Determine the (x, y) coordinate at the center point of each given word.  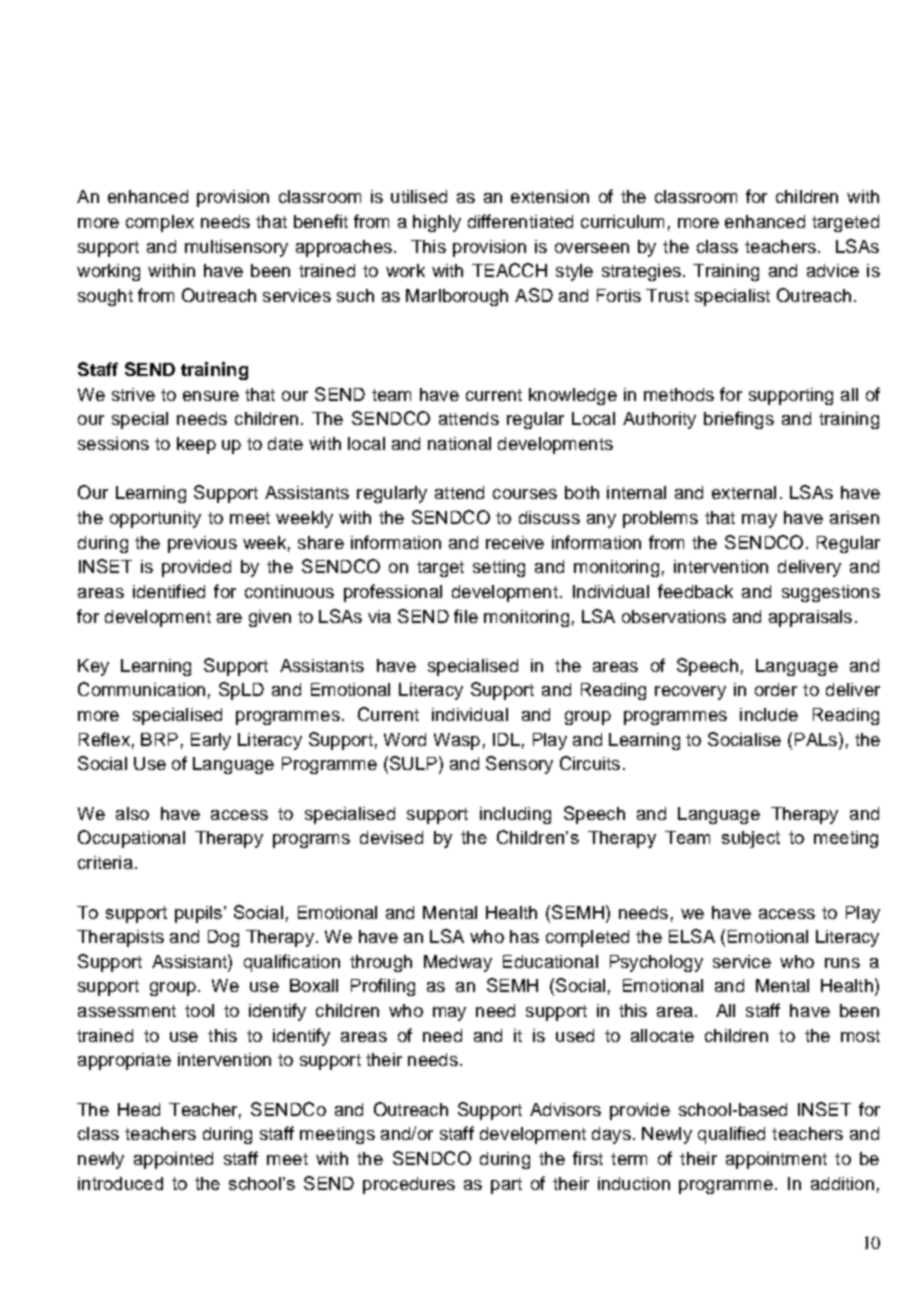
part (506, 1186)
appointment (776, 1160)
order (776, 689)
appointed (173, 1160)
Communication (141, 689)
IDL (506, 739)
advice (833, 270)
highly (437, 223)
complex (160, 223)
